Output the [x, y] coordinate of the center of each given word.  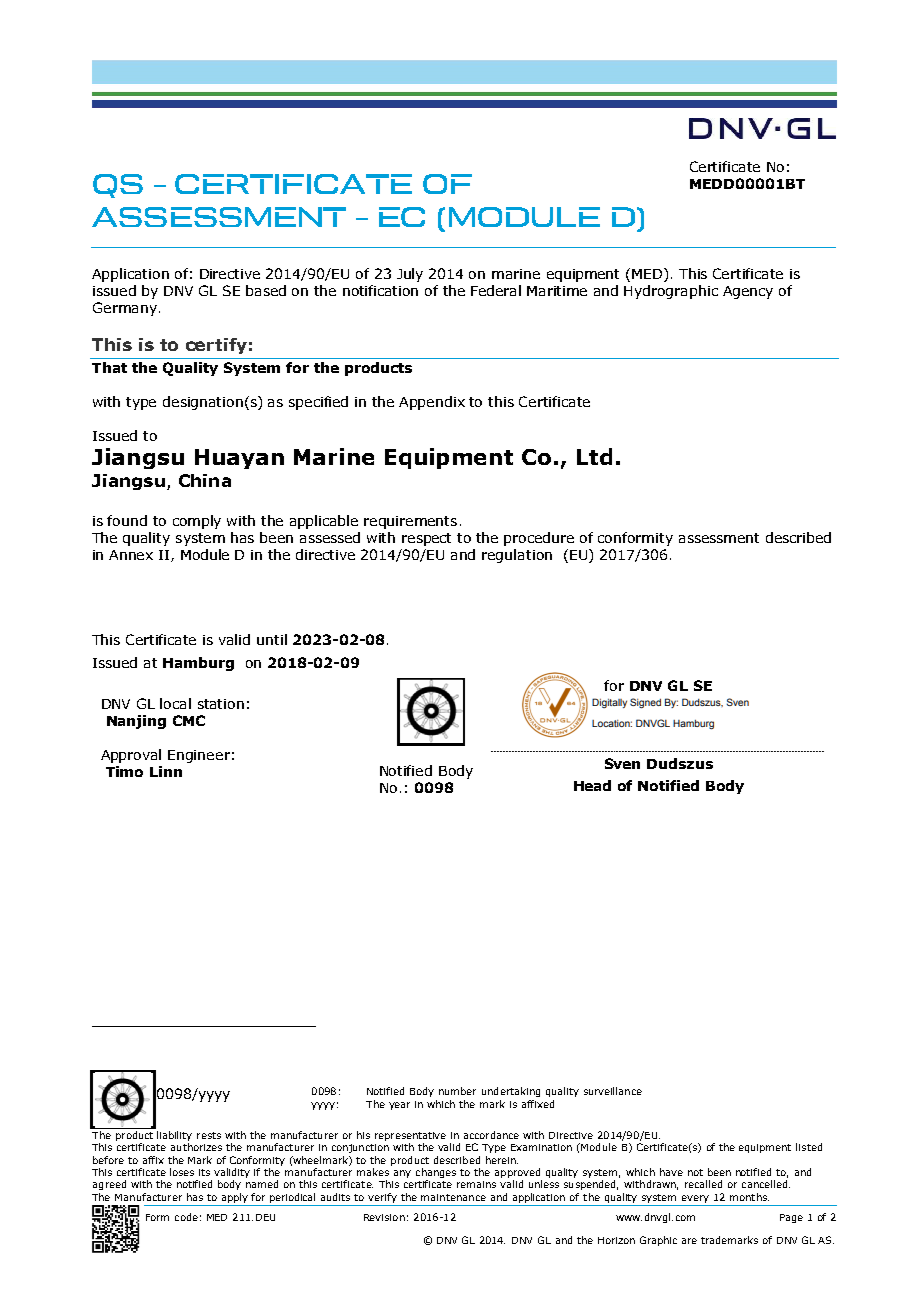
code [186, 1217]
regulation [517, 556]
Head [592, 785]
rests [209, 1135]
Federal [496, 290]
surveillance [613, 1091]
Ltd [594, 456]
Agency [748, 292]
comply [197, 522]
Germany [125, 309]
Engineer [199, 756]
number [457, 1091]
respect [426, 539]
